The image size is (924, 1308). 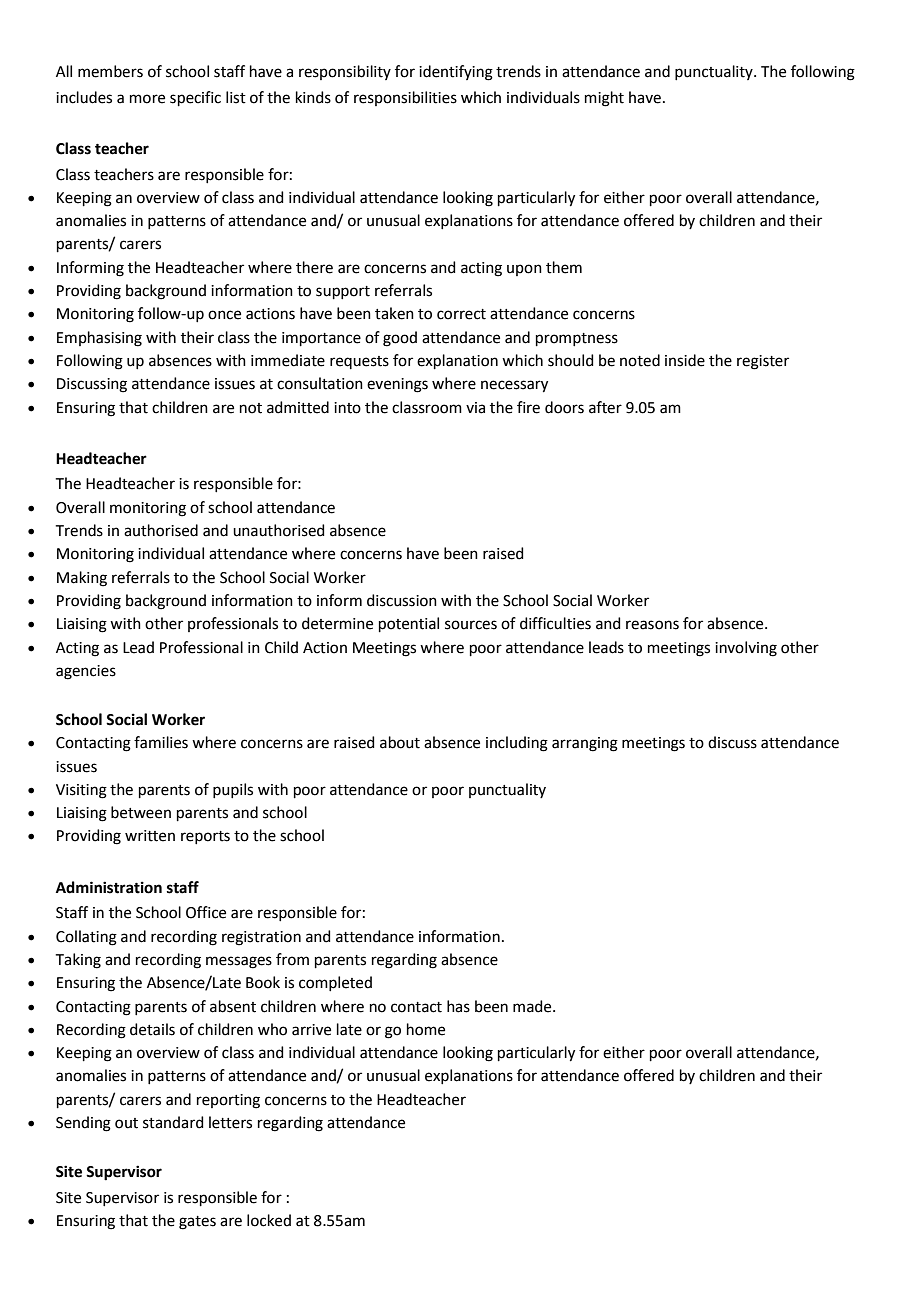 What do you see at coordinates (409, 624) in the page?
I see `potential` at bounding box center [409, 624].
